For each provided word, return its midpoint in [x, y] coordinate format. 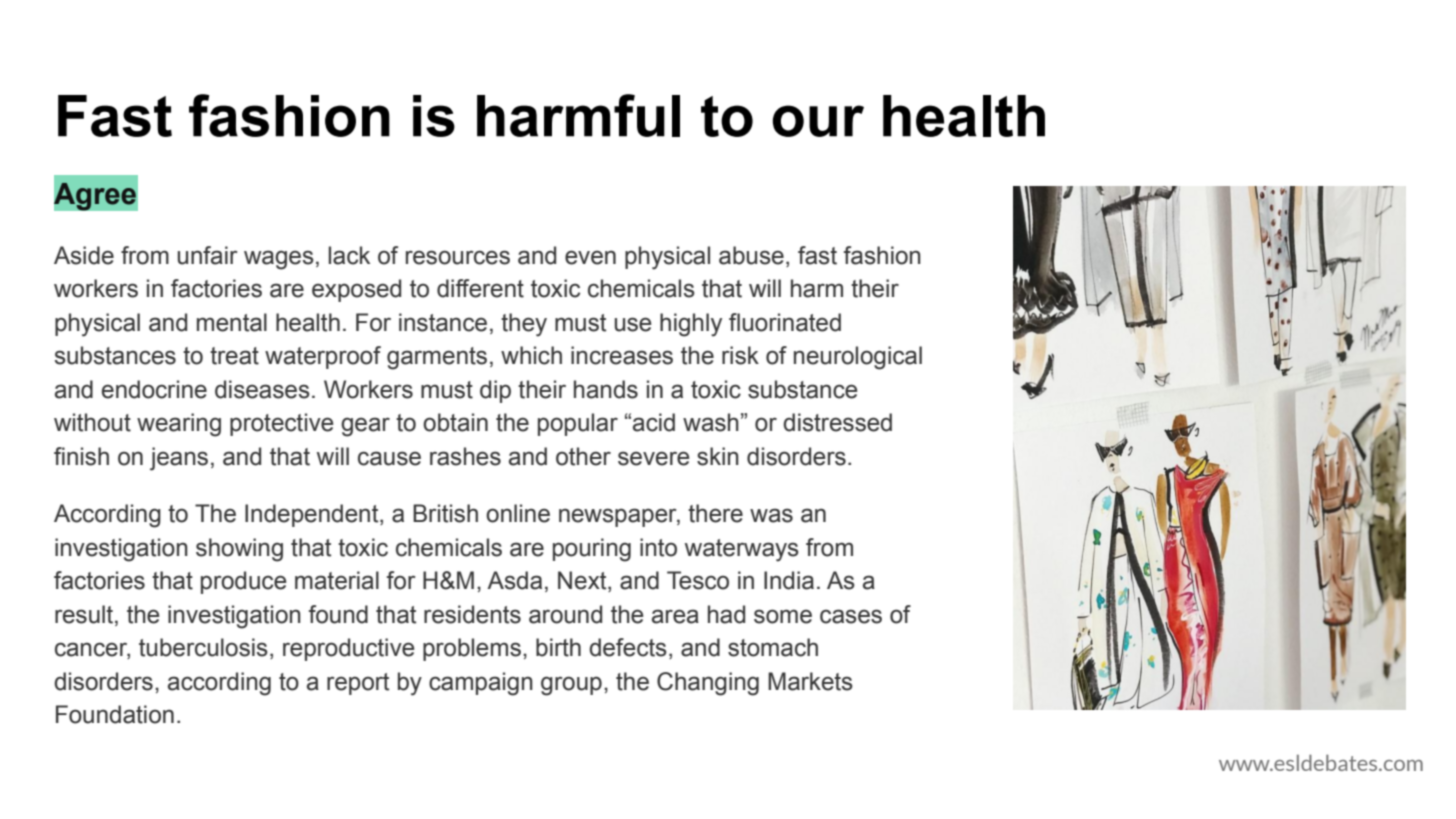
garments [437, 358]
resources [458, 257]
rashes [465, 456]
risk [740, 355]
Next [583, 581]
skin [718, 456]
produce [243, 582]
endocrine [154, 389]
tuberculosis [203, 647]
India [789, 580]
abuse [751, 255]
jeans [179, 459]
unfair [208, 255]
